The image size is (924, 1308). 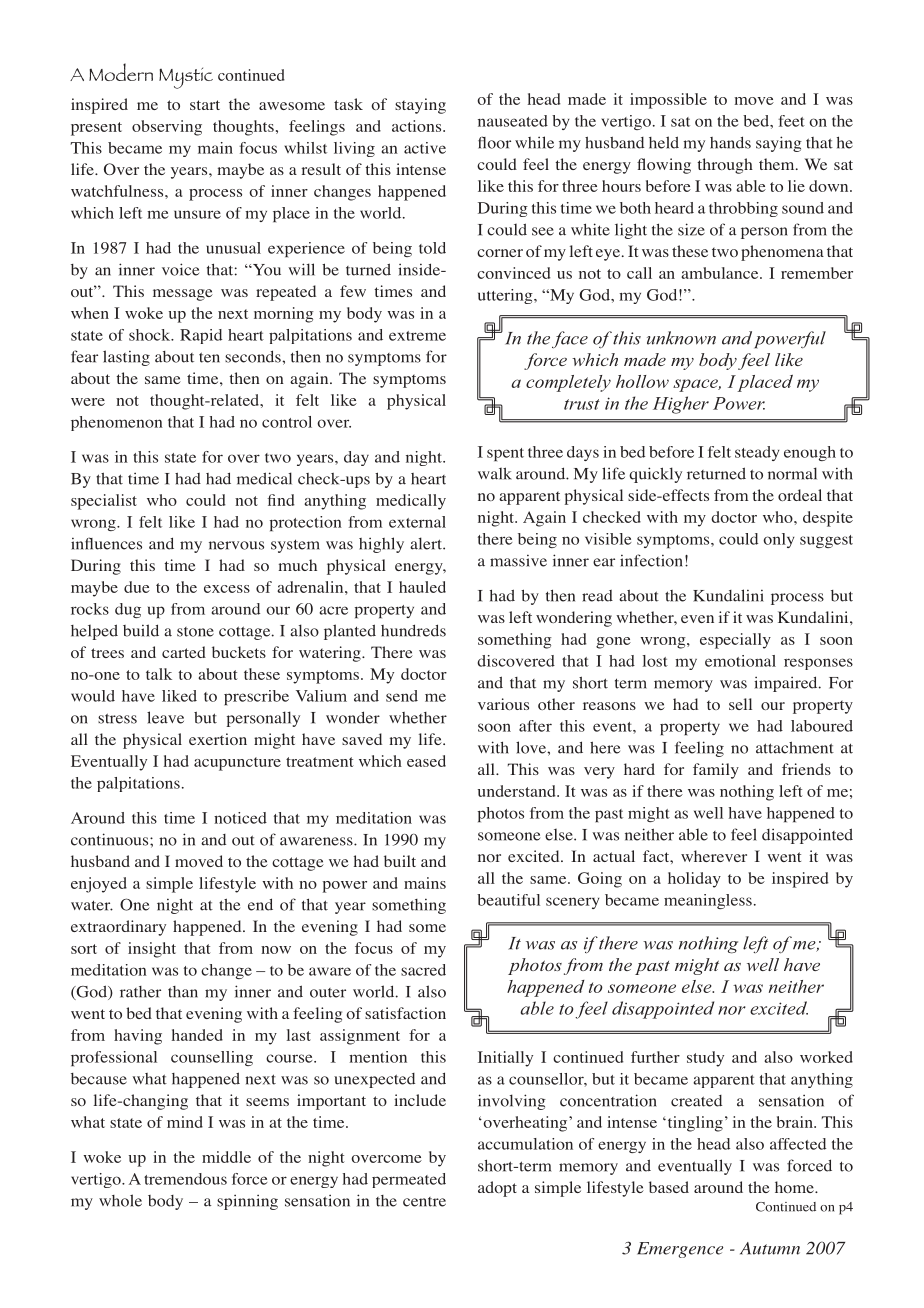 I want to click on Autumn, so click(x=770, y=1248).
